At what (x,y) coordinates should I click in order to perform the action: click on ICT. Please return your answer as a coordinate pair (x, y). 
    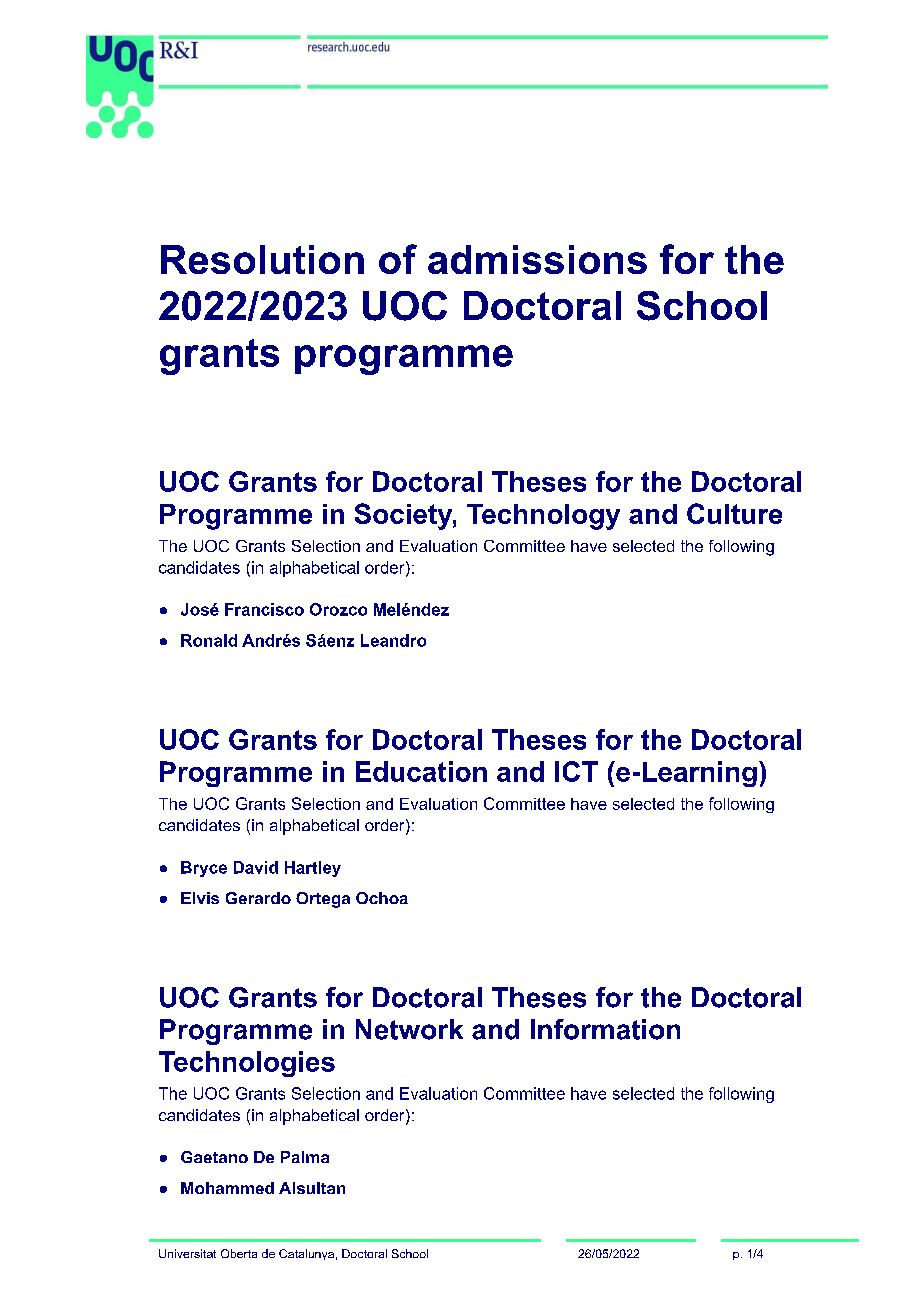
    Looking at the image, I should click on (576, 771).
